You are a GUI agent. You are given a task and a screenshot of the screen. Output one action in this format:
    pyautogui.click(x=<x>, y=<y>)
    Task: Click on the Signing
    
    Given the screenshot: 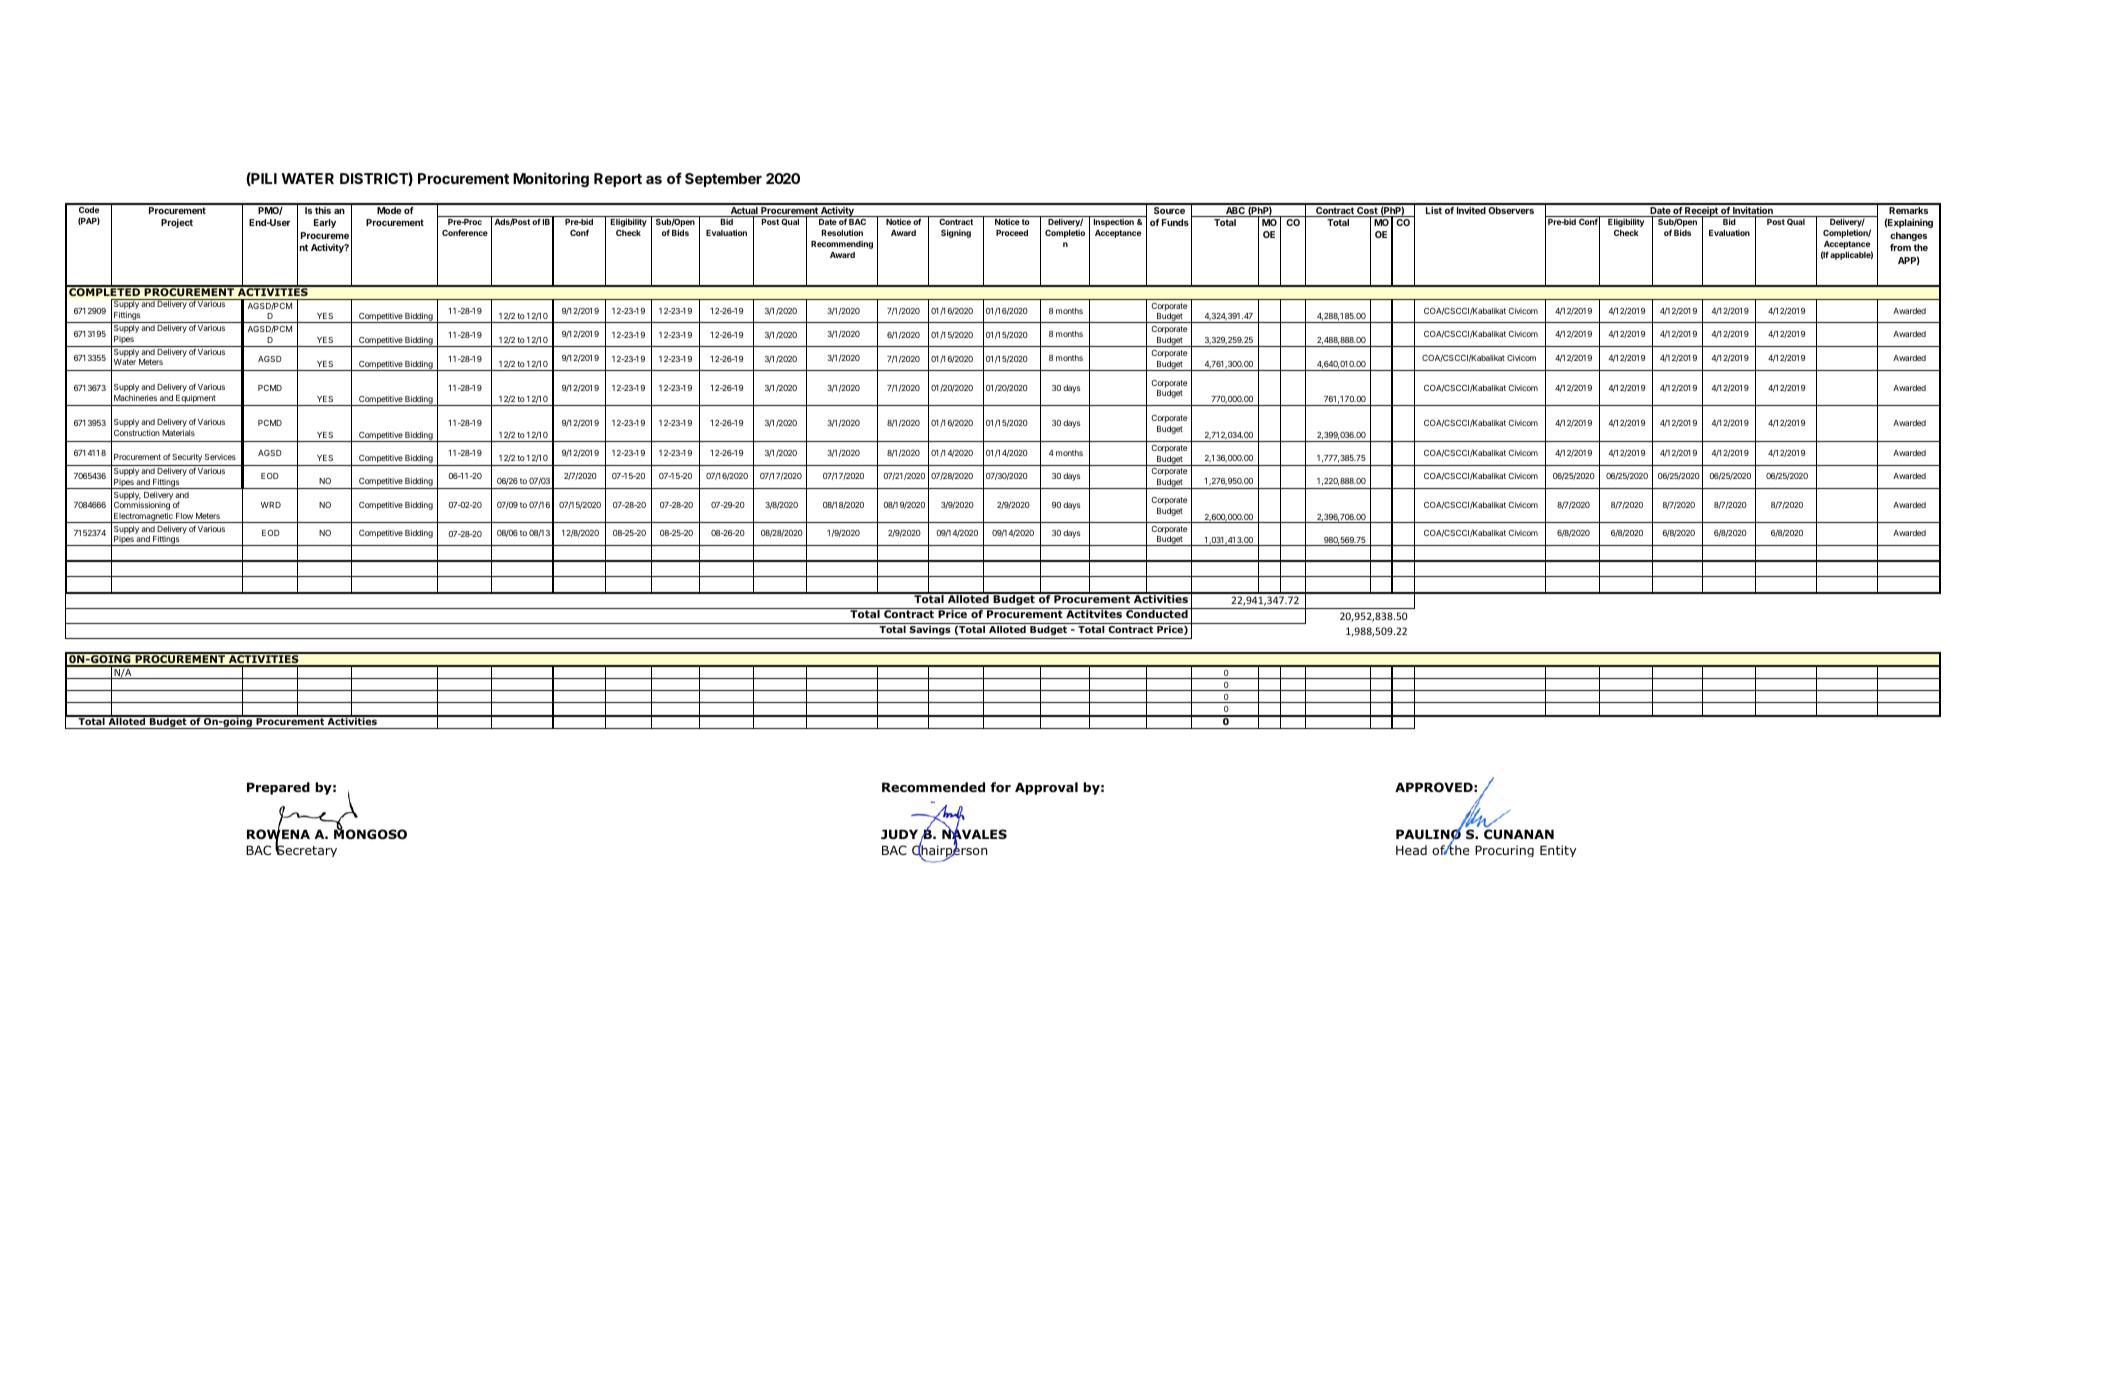 What is the action you would take?
    pyautogui.click(x=956, y=233)
